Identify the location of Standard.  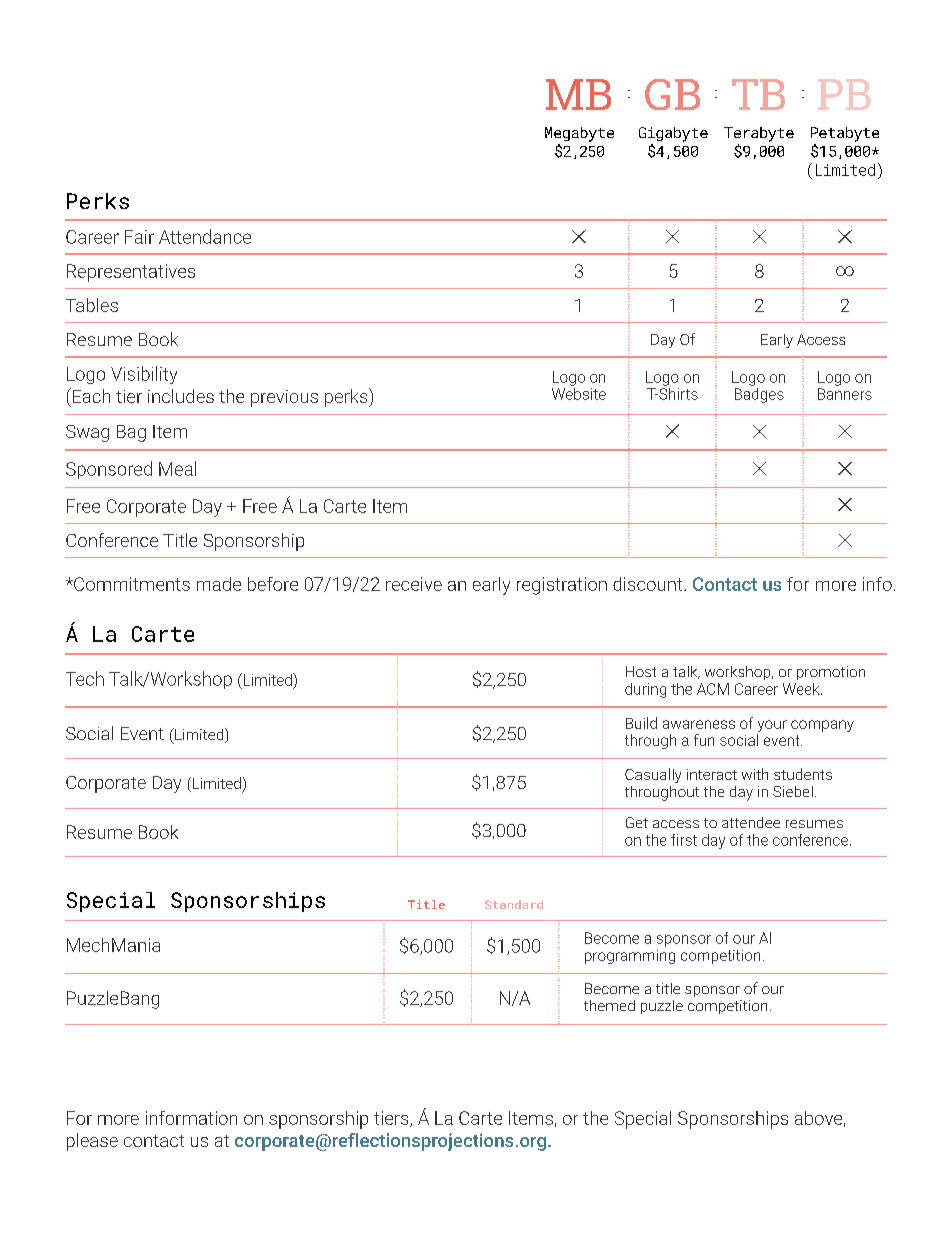
(514, 904).
